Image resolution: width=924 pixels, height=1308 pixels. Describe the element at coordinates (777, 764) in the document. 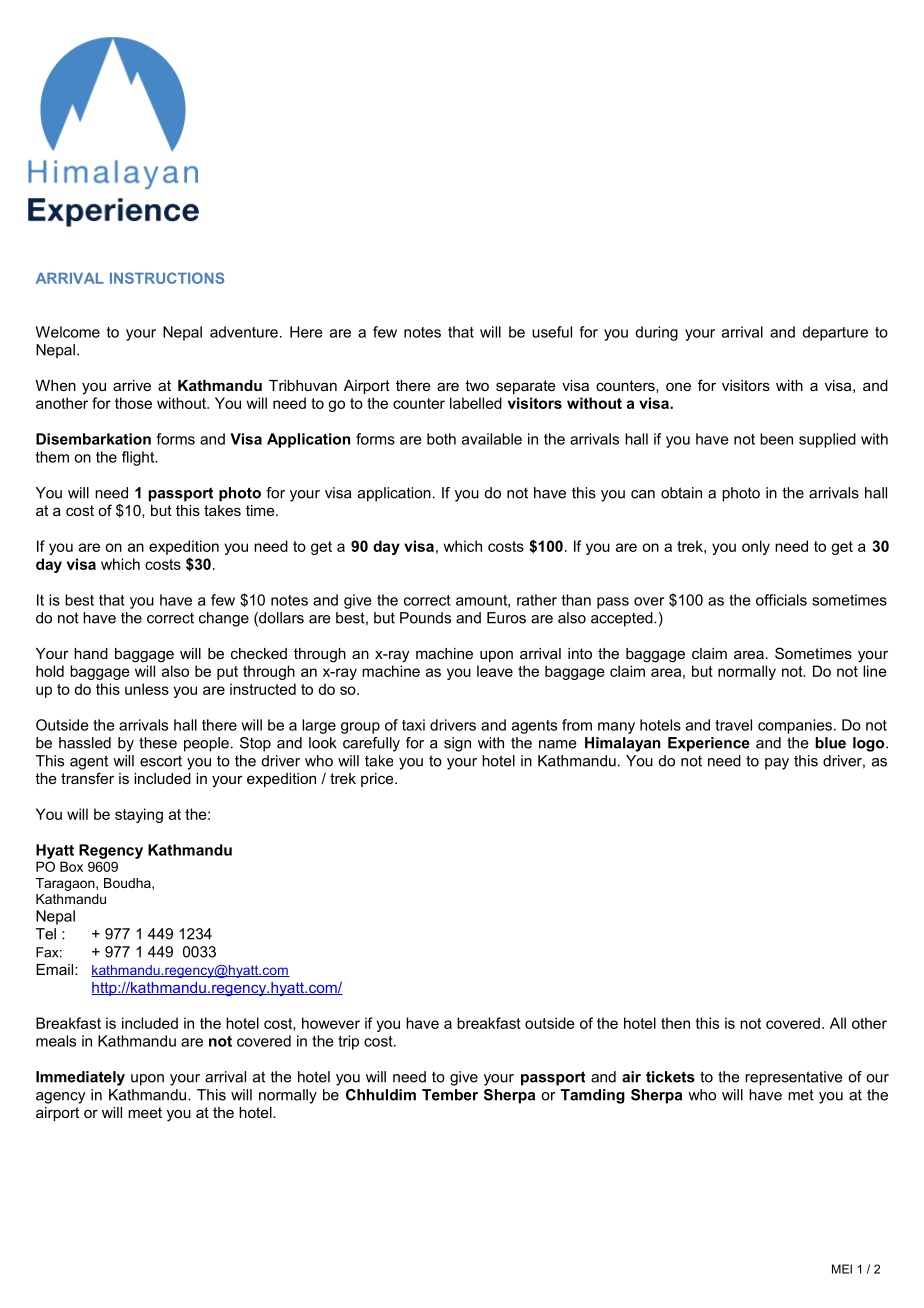

I see `pay` at that location.
